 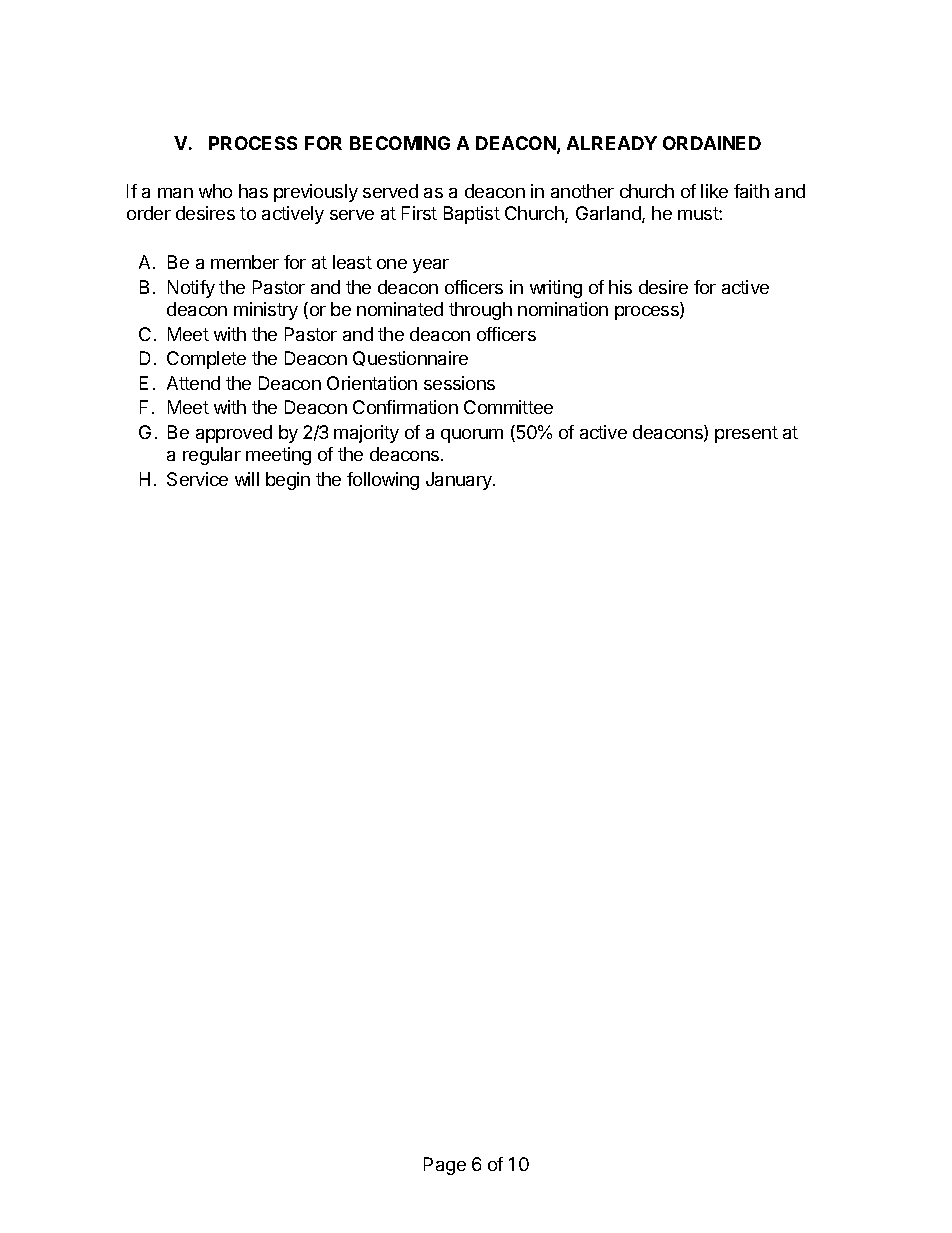 I want to click on like, so click(x=714, y=191).
